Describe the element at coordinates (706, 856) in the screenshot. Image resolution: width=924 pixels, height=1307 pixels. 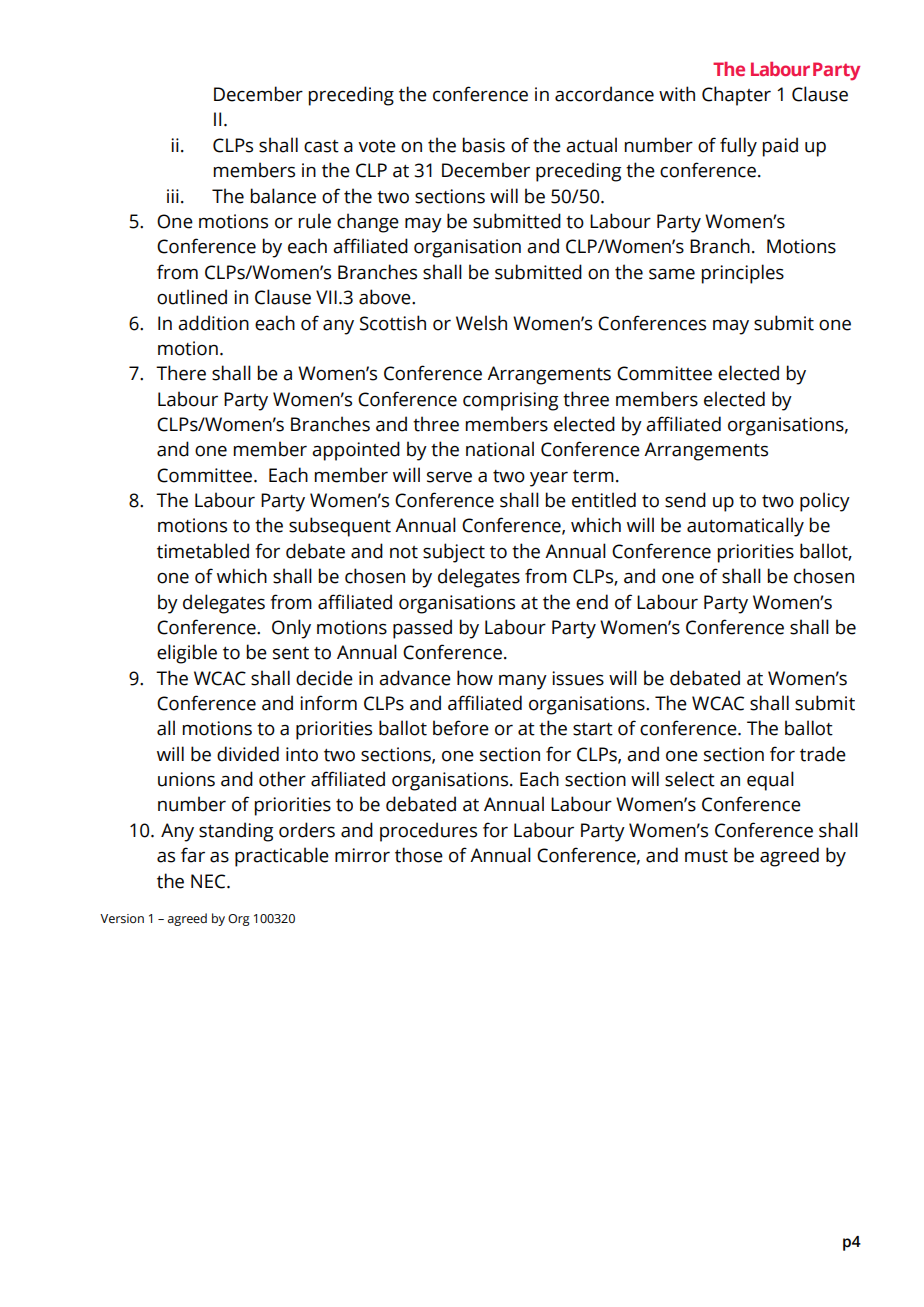
I see `must` at that location.
